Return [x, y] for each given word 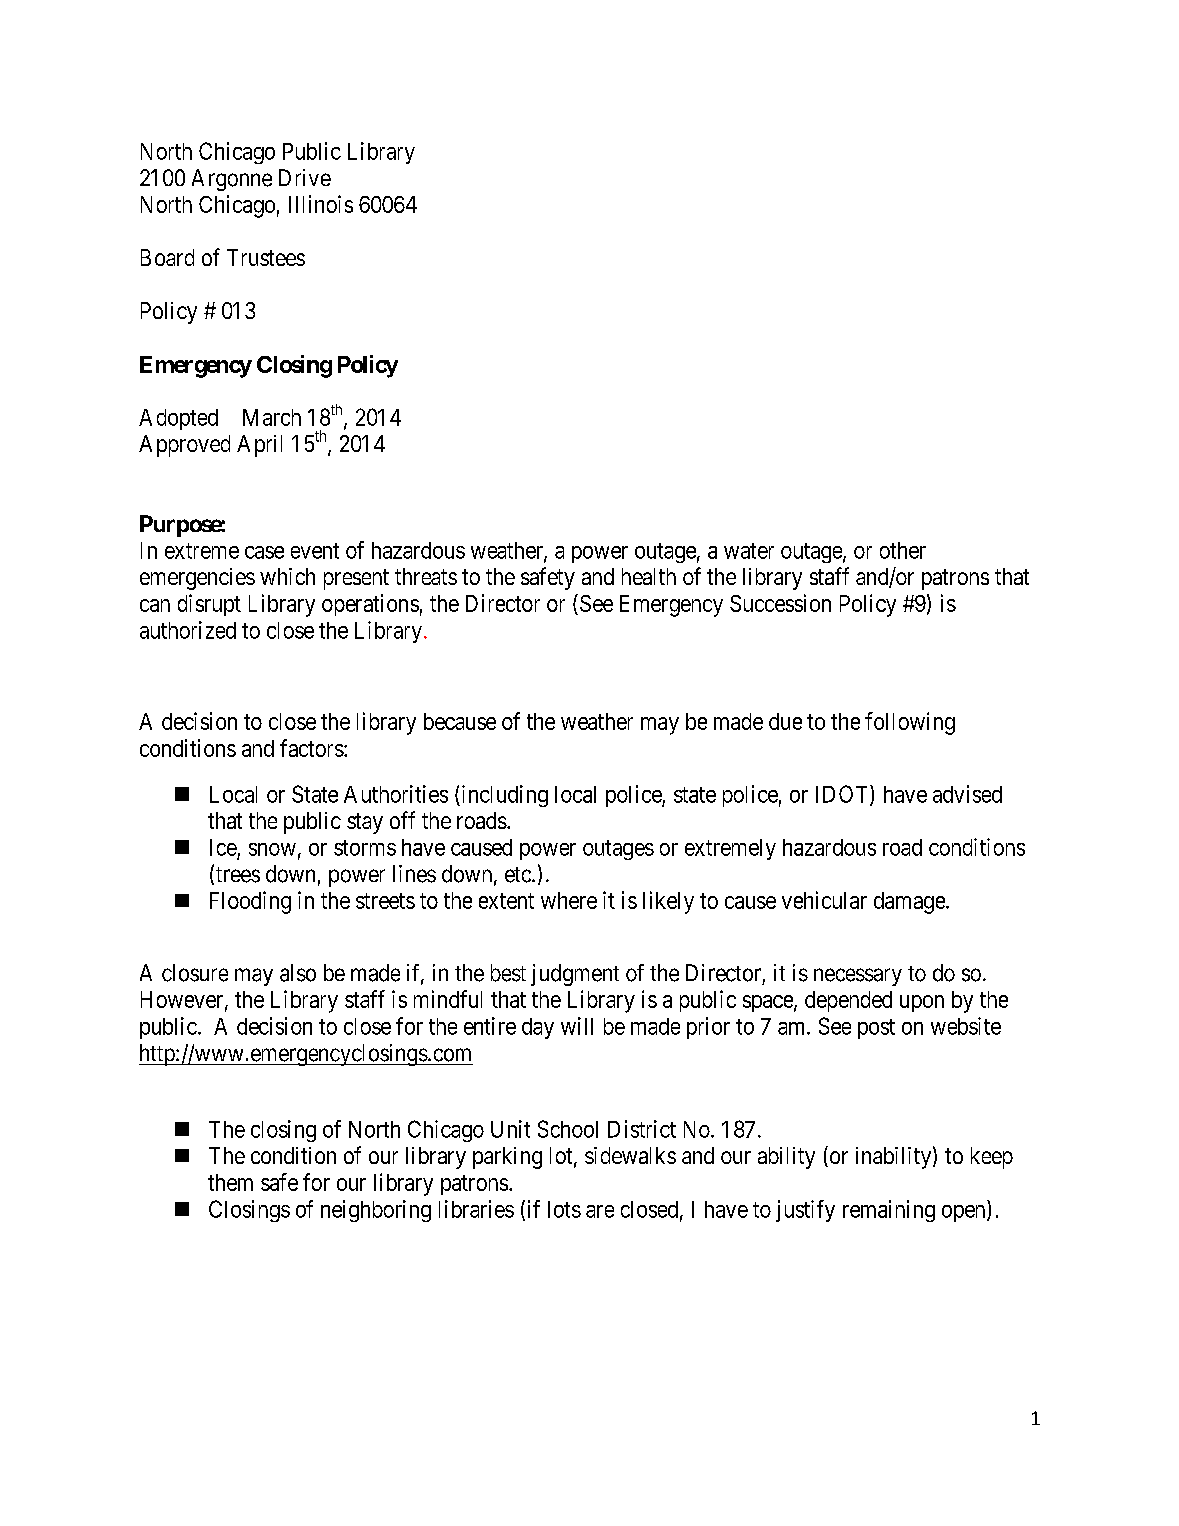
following [910, 723]
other [903, 550]
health [649, 576]
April [259, 446]
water [749, 551]
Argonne [232, 180]
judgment [575, 975]
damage [910, 903]
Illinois [321, 204]
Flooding [250, 902]
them [230, 1182]
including [503, 796]
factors [312, 748]
